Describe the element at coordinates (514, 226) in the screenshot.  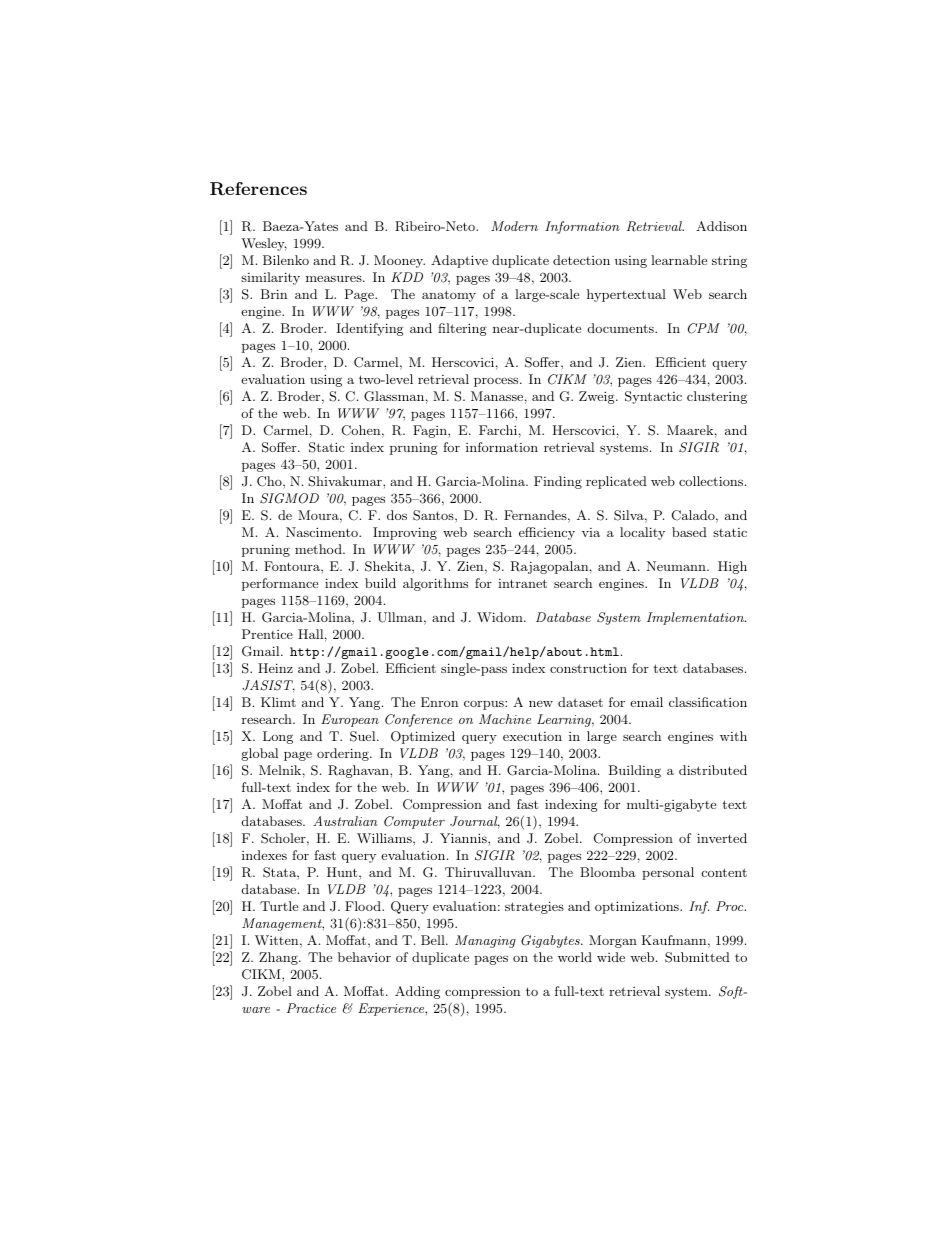
I see `Modern` at that location.
